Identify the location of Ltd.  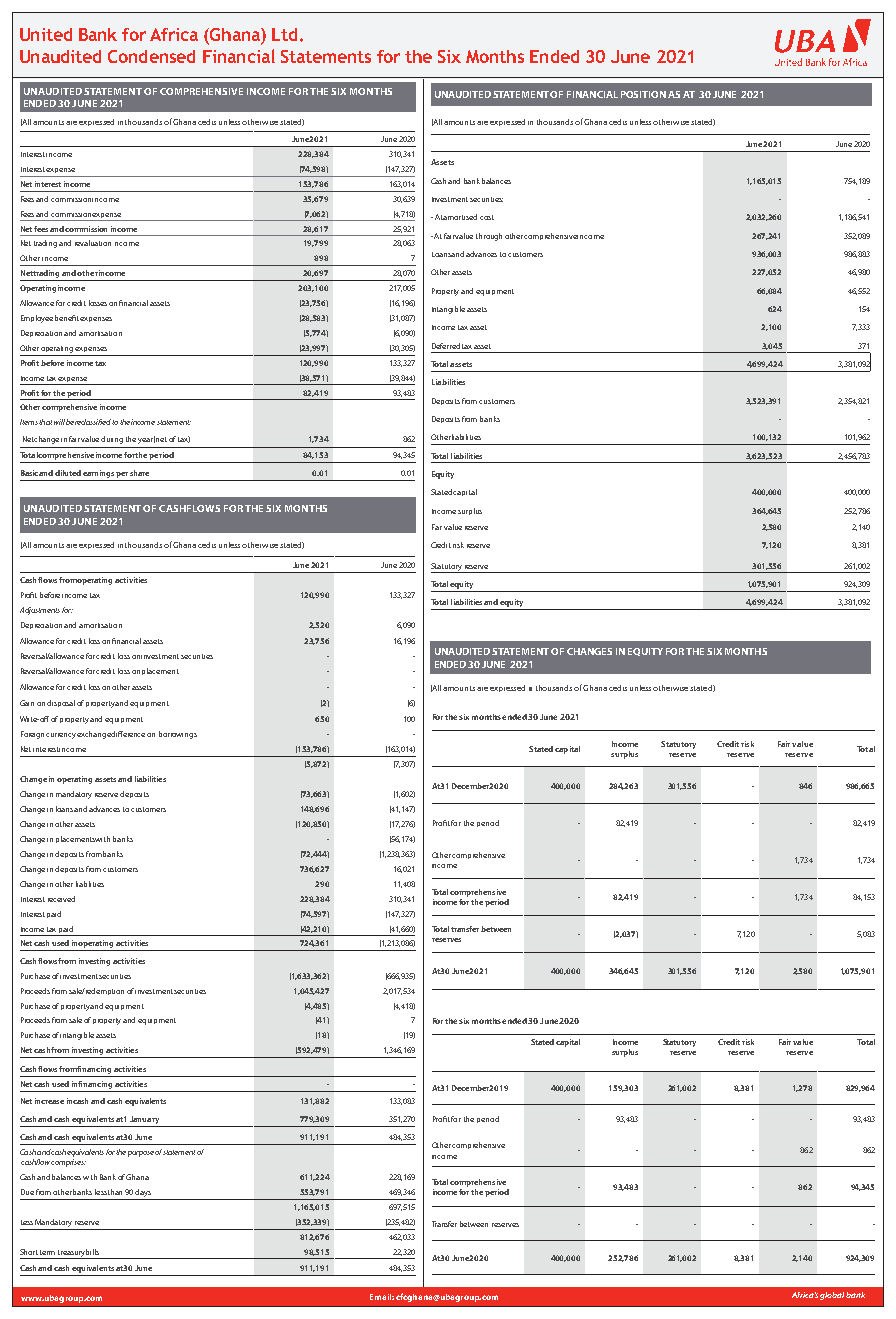
(284, 34).
